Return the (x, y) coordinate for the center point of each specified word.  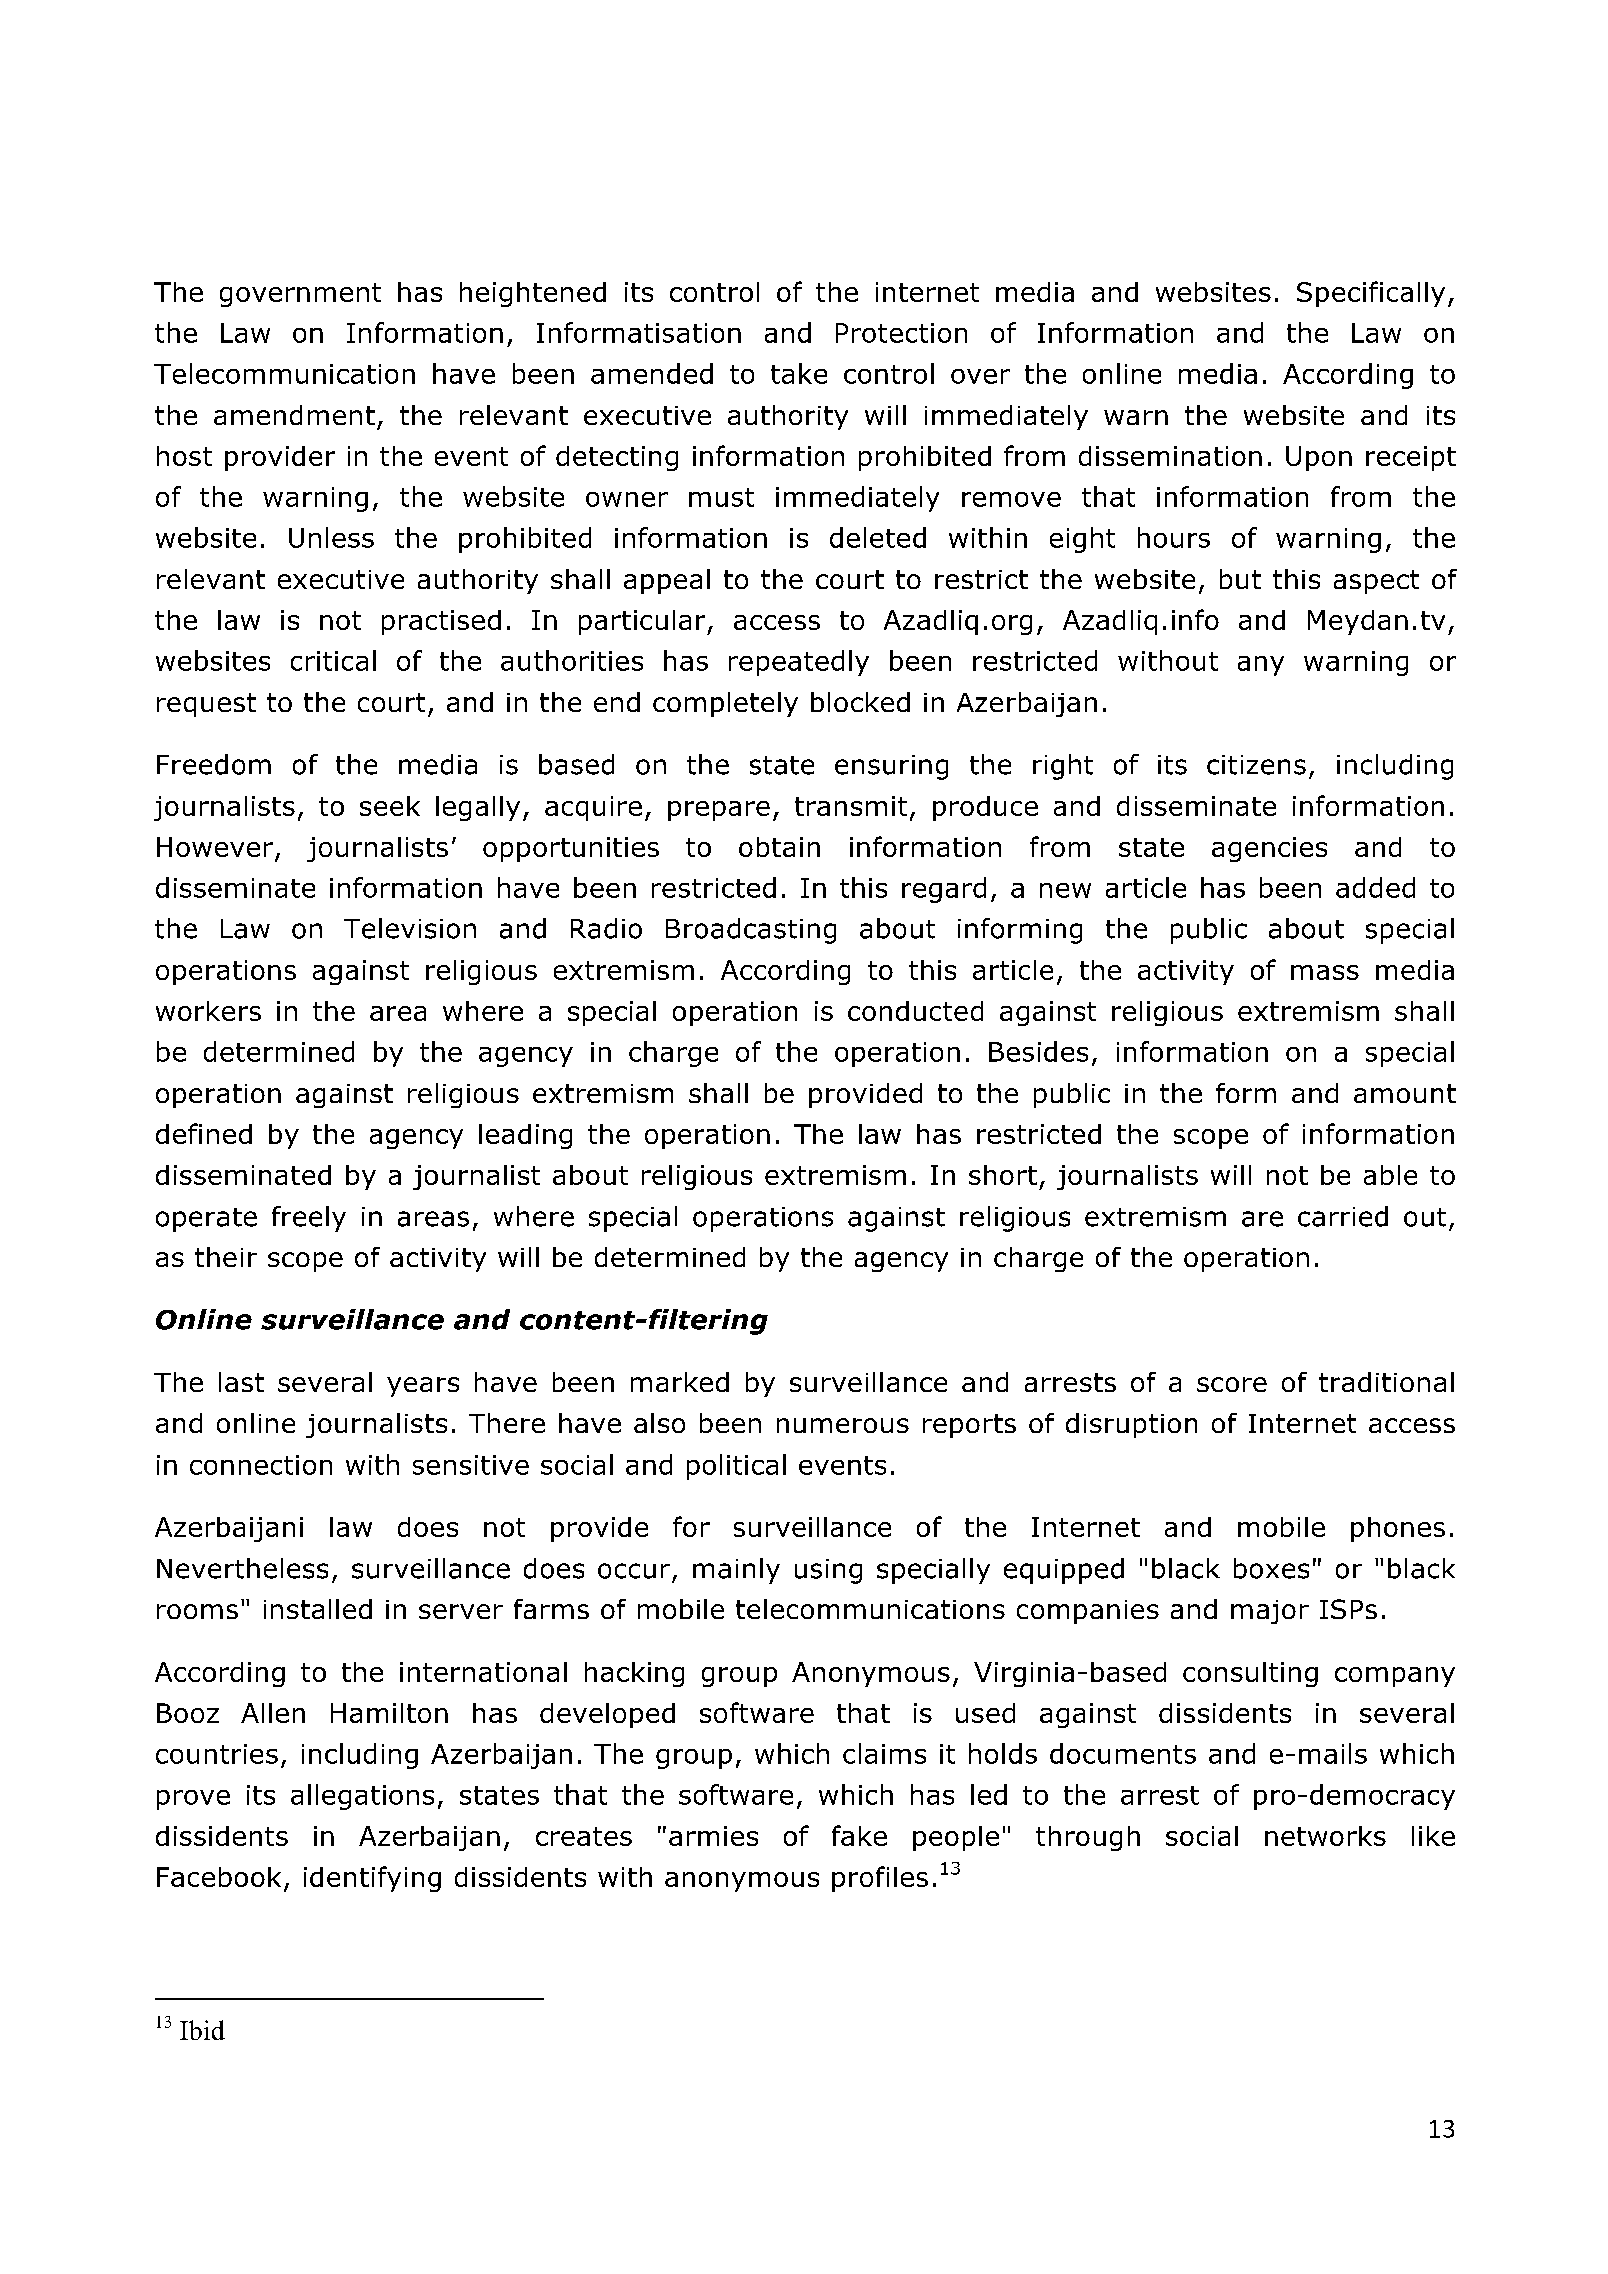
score (1232, 1384)
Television (410, 928)
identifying (372, 1879)
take (799, 373)
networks (1325, 1836)
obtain (779, 847)
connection (261, 1465)
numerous (843, 1425)
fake (859, 1835)
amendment (294, 415)
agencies (1269, 849)
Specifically (1371, 294)
